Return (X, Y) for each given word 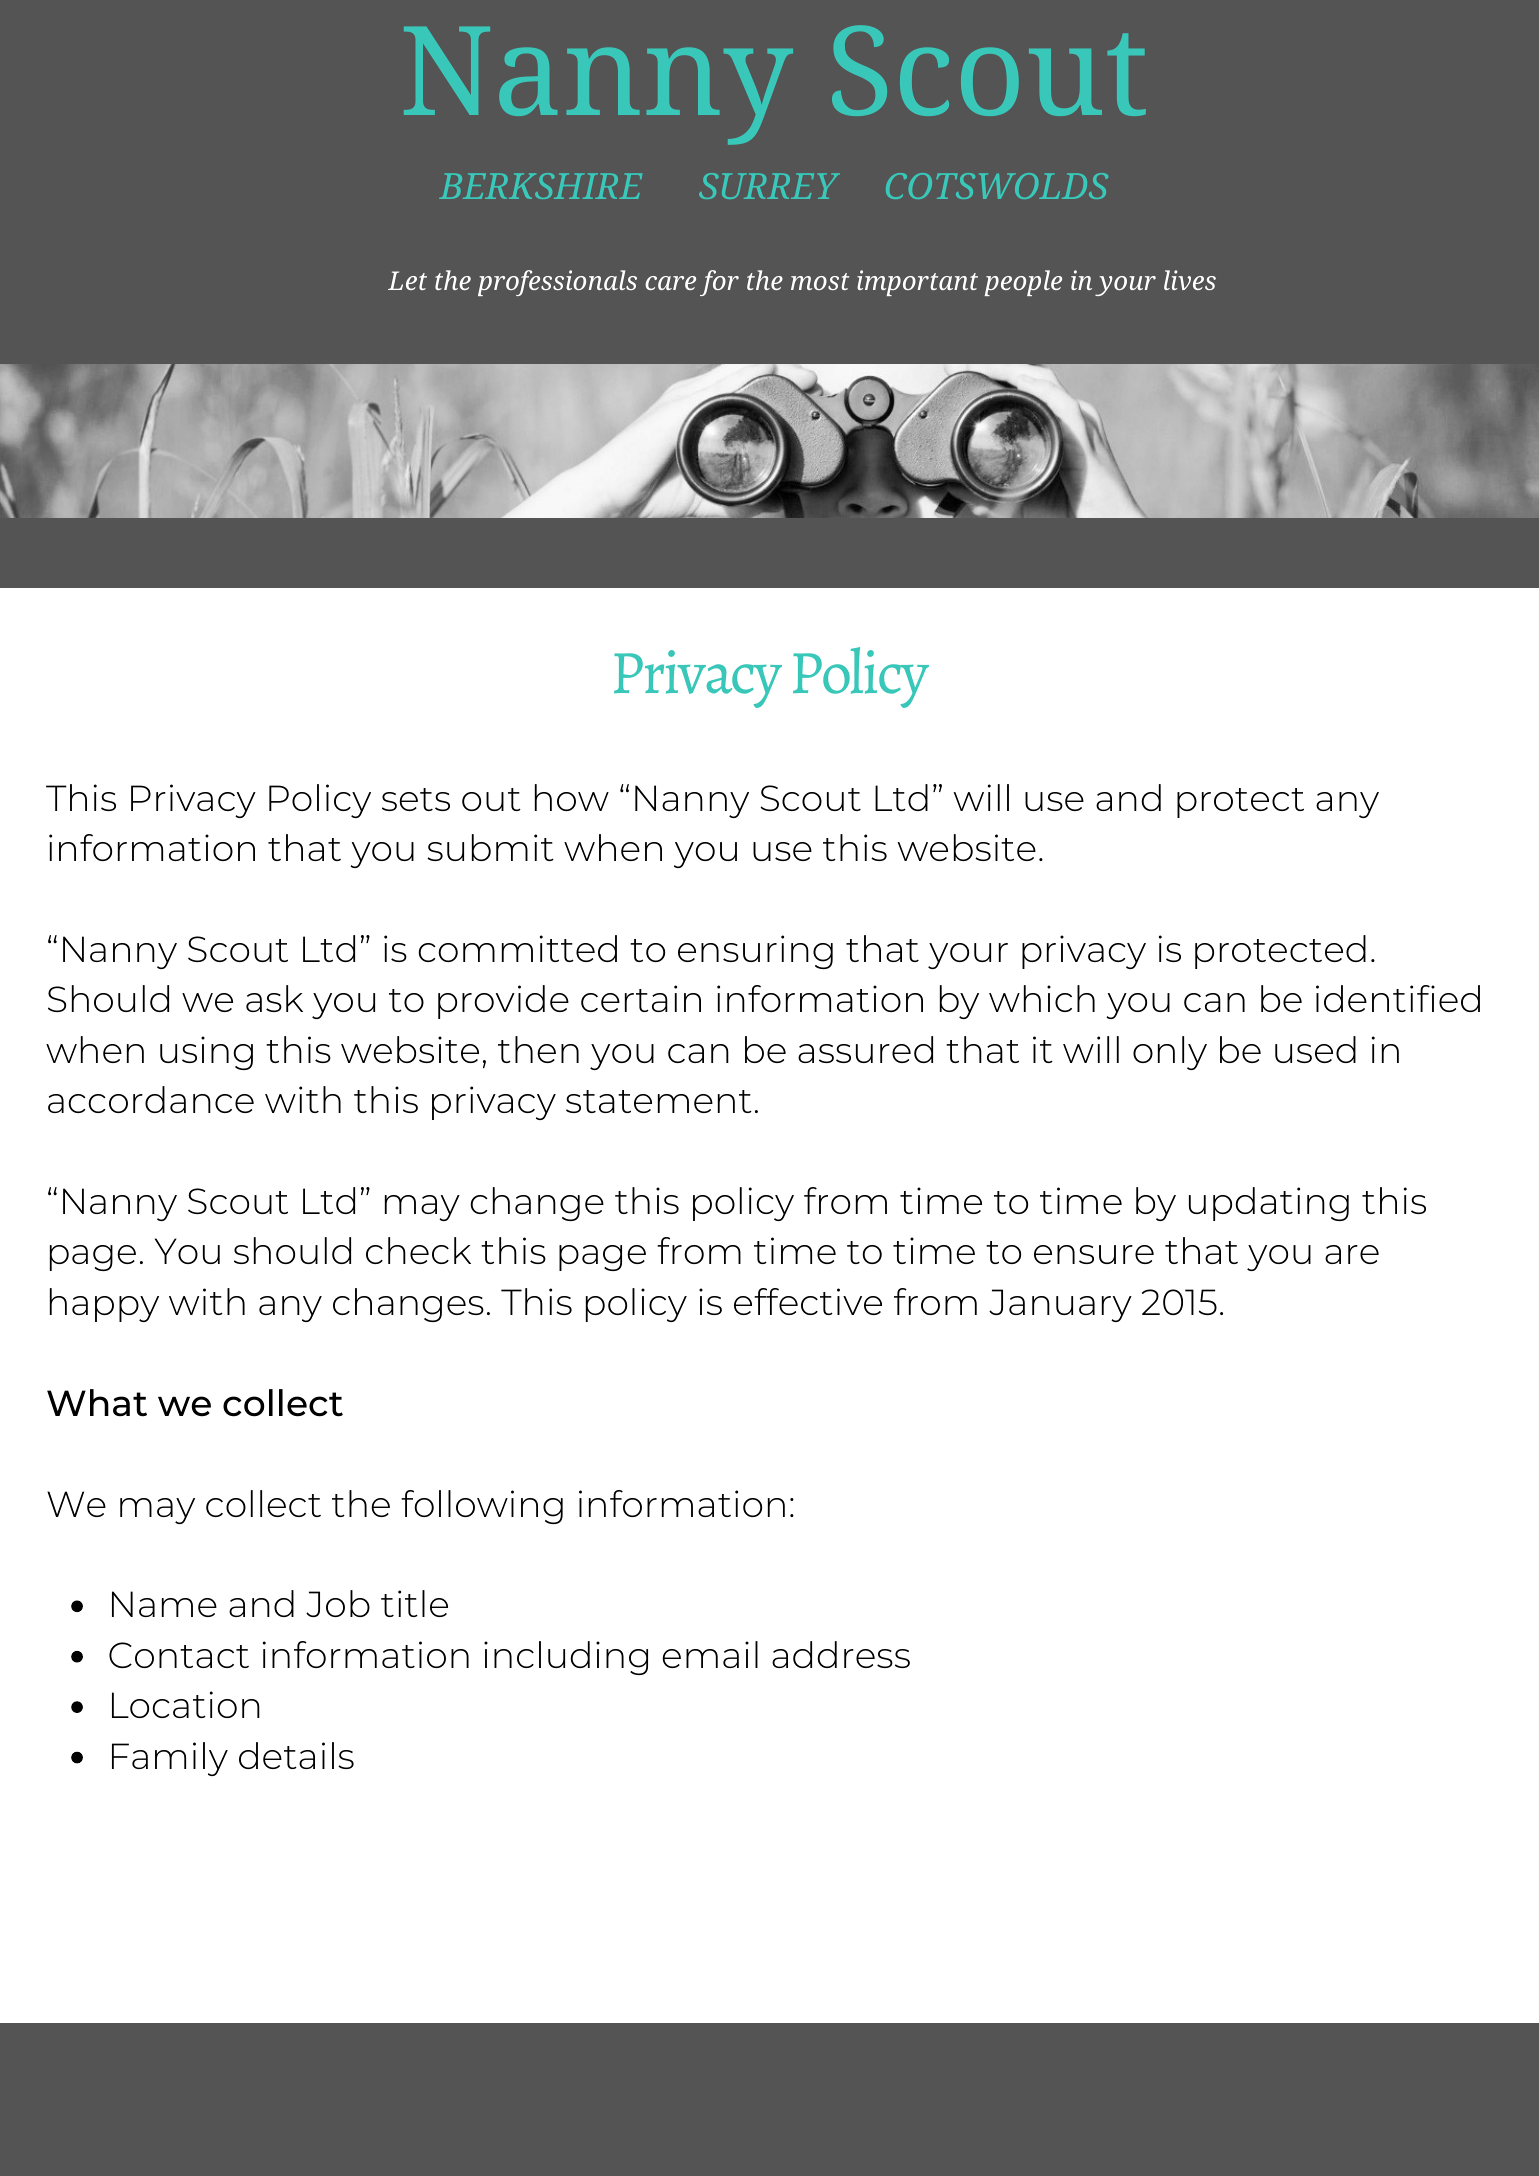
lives (1190, 280)
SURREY (769, 186)
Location (186, 1704)
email (710, 1654)
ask (274, 998)
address (841, 1654)
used (1315, 1049)
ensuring (755, 952)
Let (407, 280)
